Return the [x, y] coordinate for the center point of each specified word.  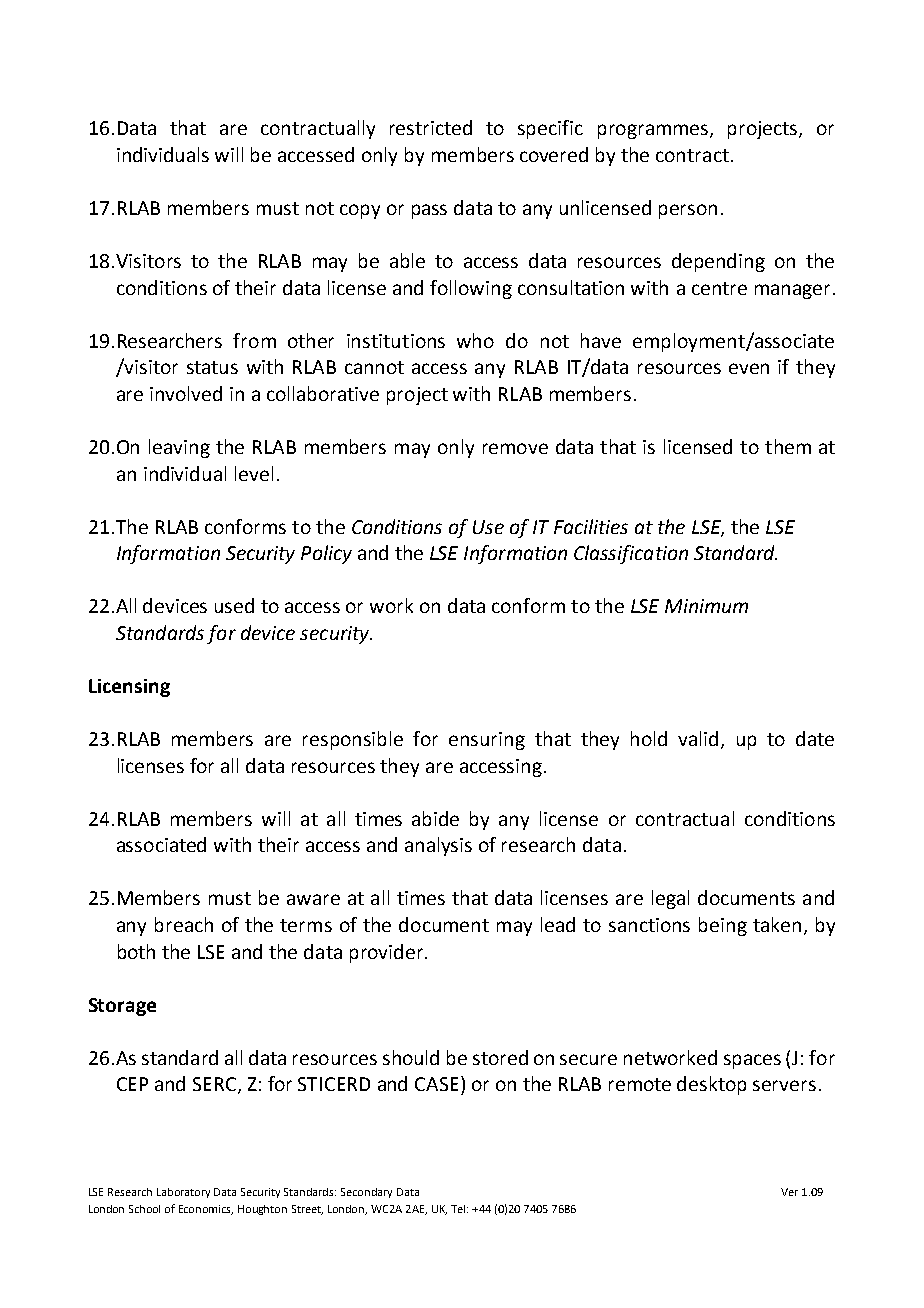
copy [360, 211]
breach [184, 924]
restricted [431, 127]
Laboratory [183, 1193]
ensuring [487, 741]
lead [558, 924]
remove [515, 448]
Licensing [129, 688]
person [688, 211]
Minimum [706, 606]
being [723, 926]
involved [186, 393]
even [749, 368]
